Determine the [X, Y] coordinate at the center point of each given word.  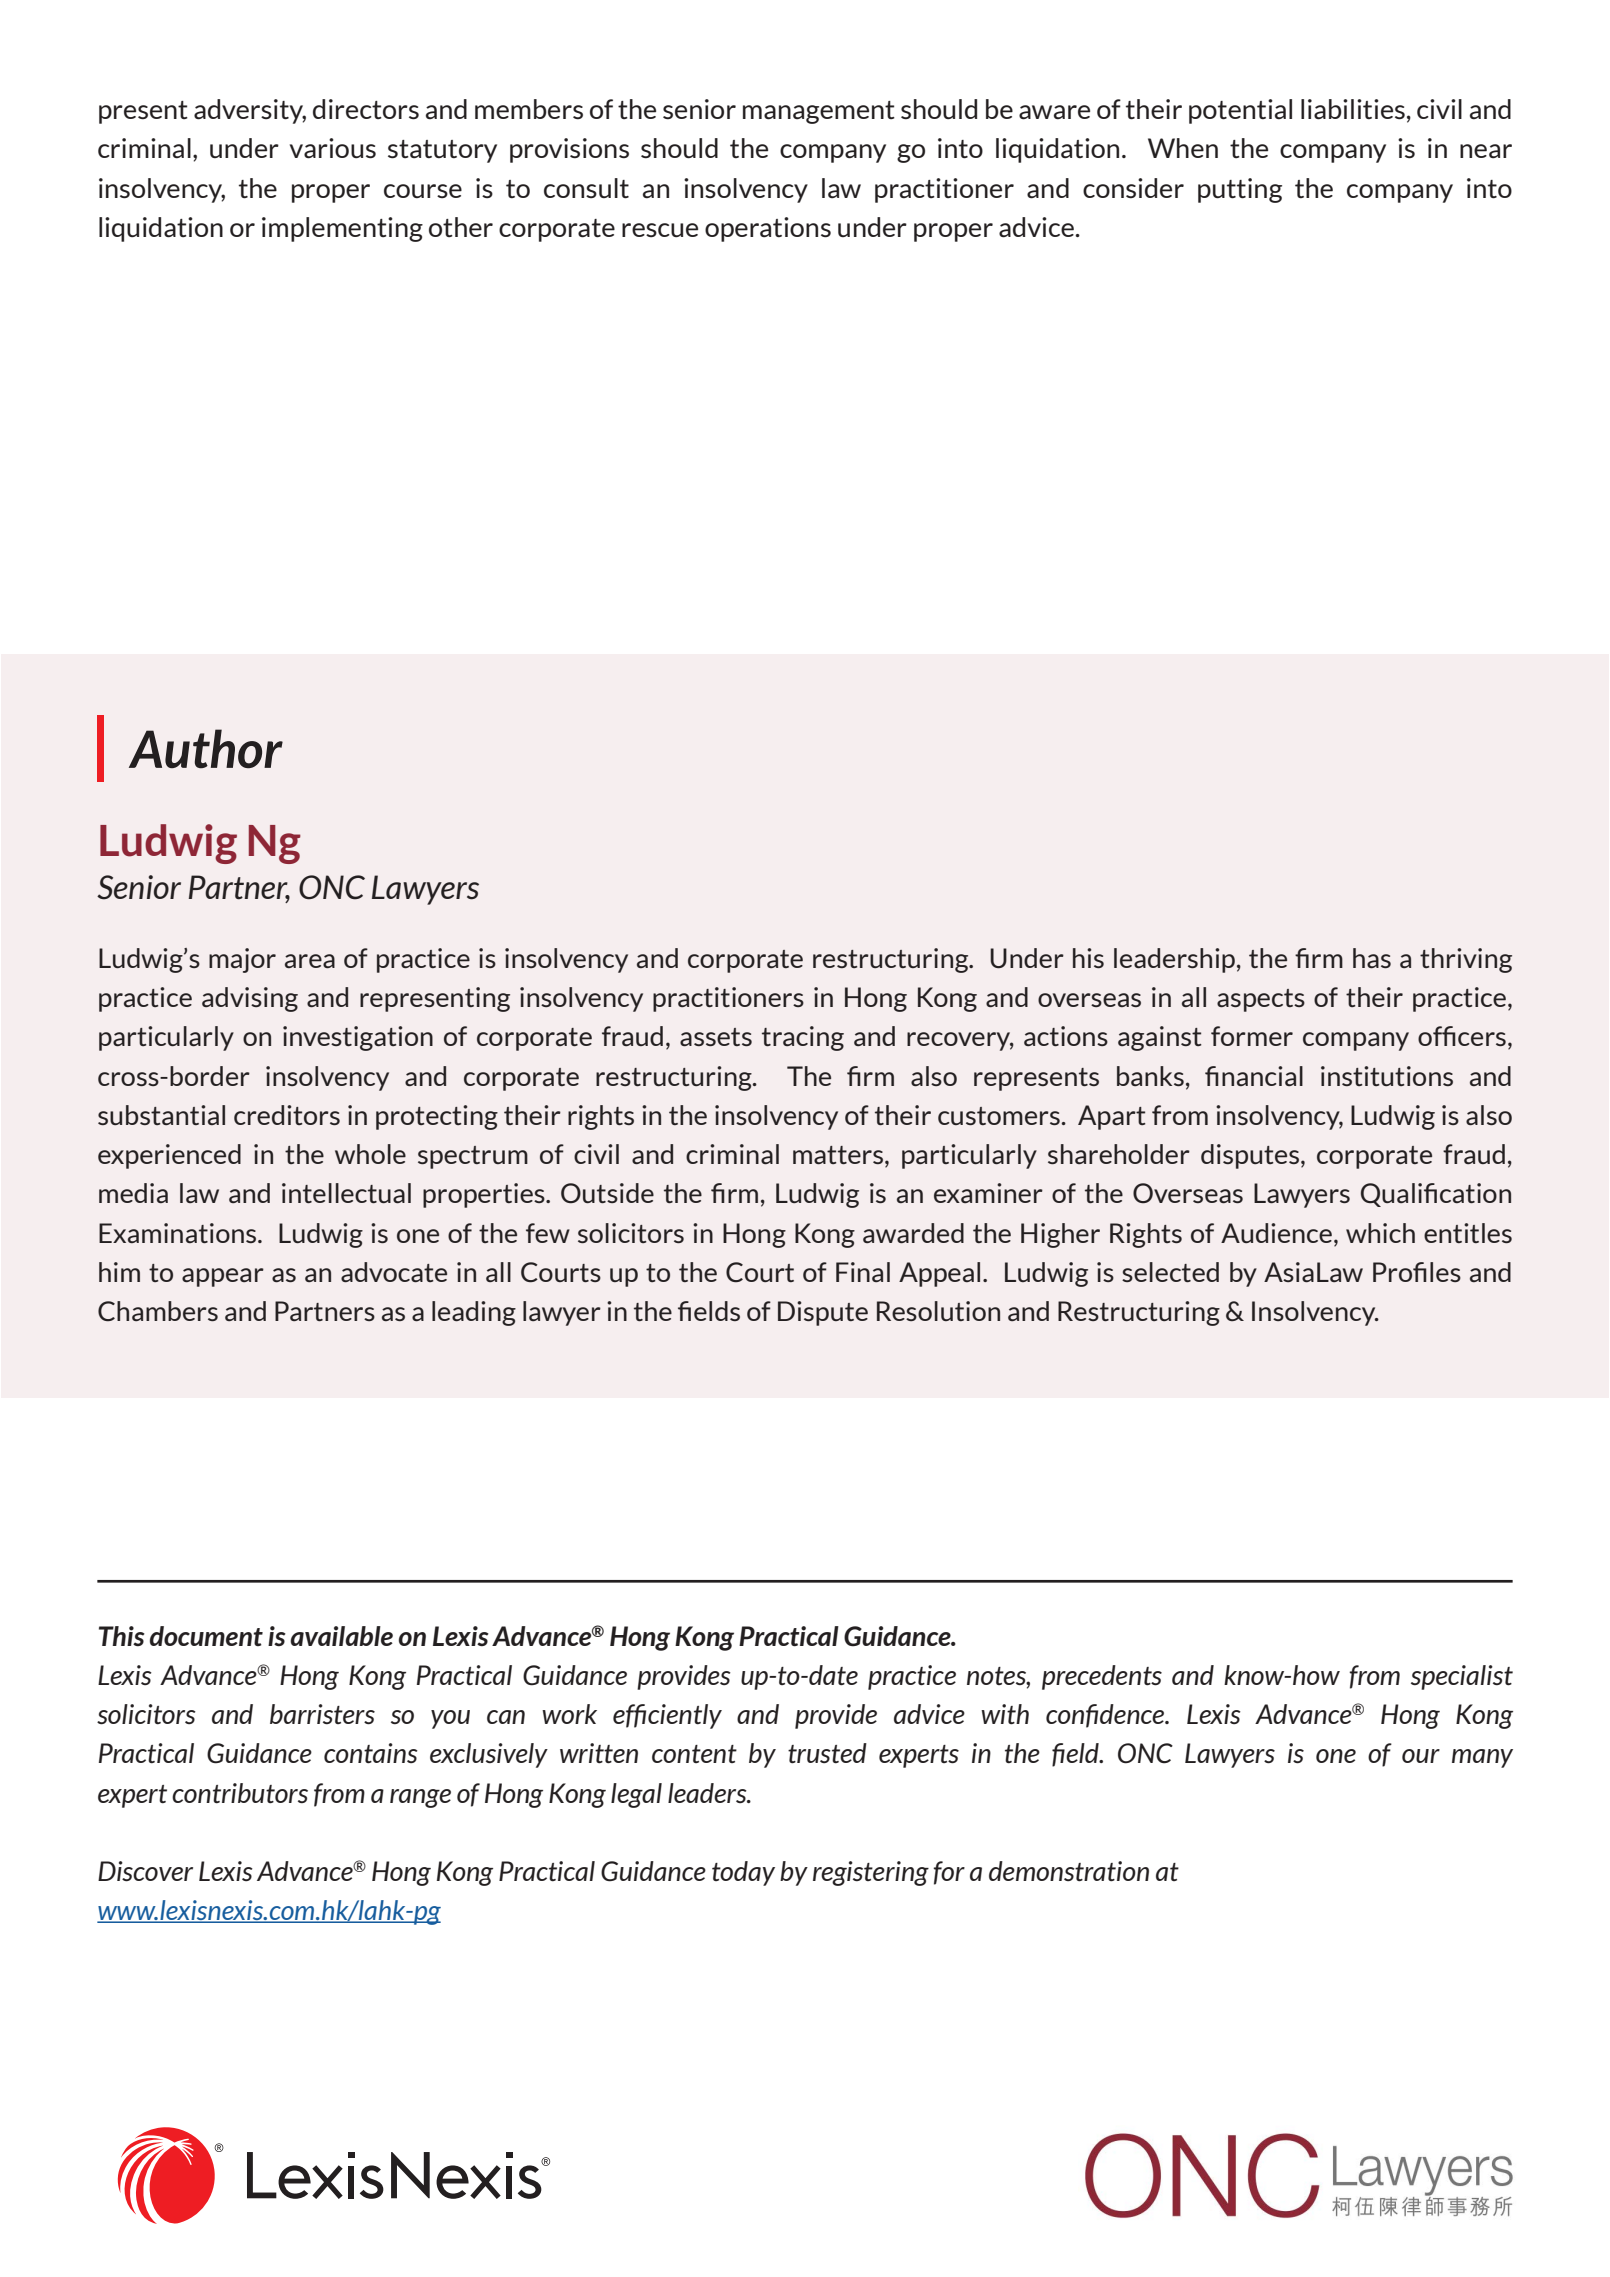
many [1482, 1758]
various [333, 148]
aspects [1261, 1000]
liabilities [1353, 109]
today [743, 1873]
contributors [240, 1793]
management [819, 112]
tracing [803, 1038]
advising [250, 999]
